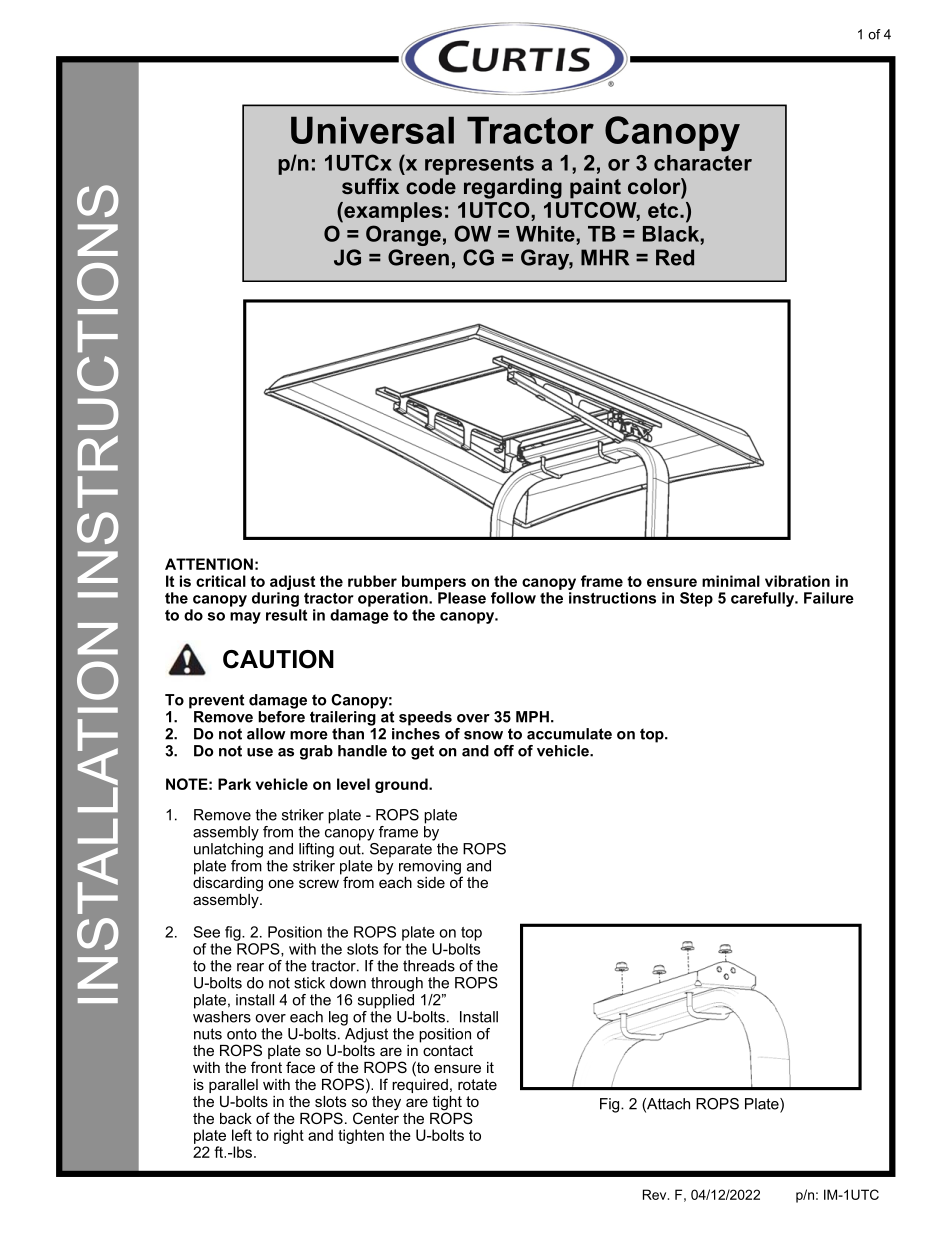 This document has height=1233, width=952. I want to click on suffix, so click(370, 186).
